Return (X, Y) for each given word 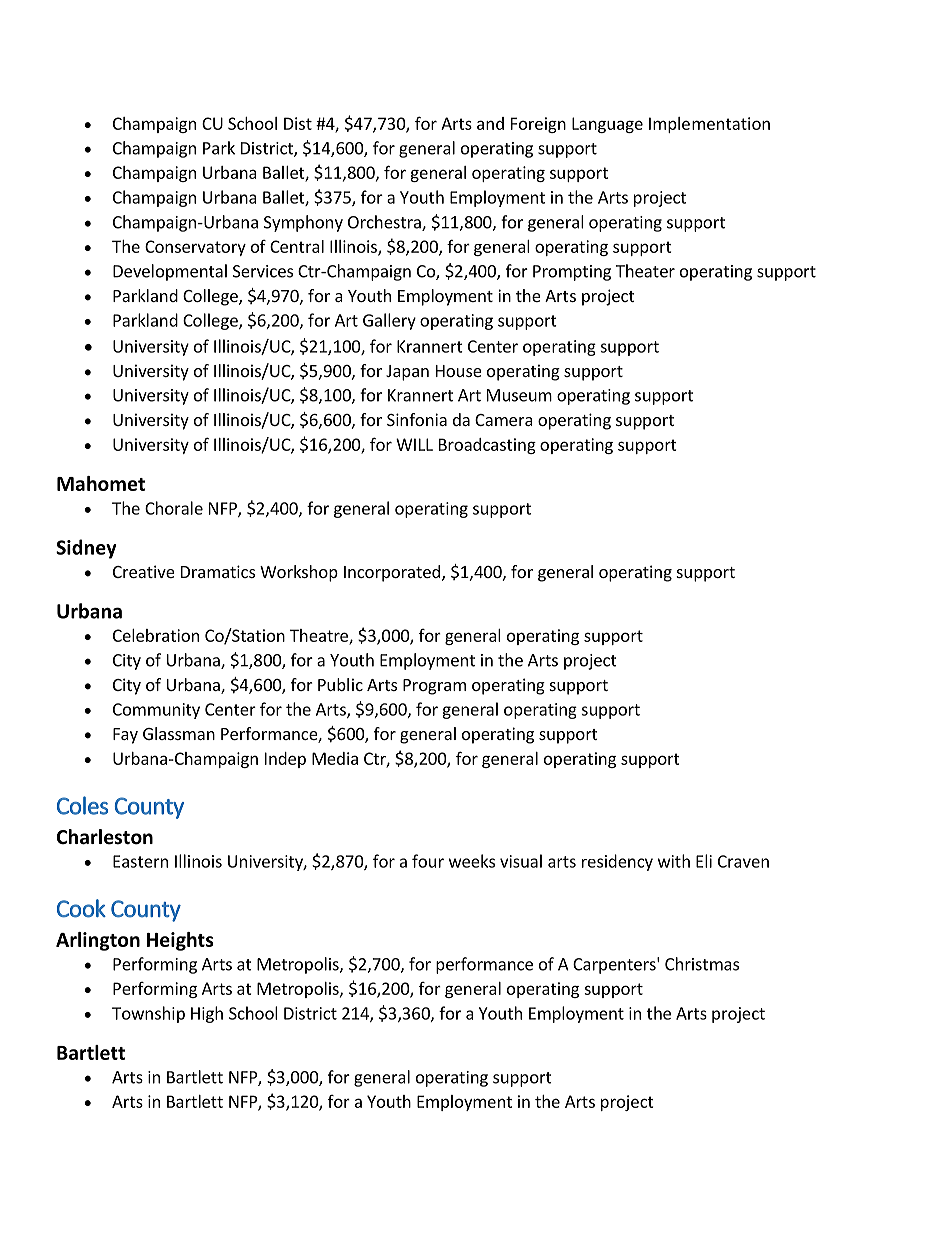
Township (148, 1014)
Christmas (702, 964)
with (674, 861)
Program (434, 687)
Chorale (174, 508)
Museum (519, 395)
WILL (414, 444)
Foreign (538, 125)
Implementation (709, 125)
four (428, 861)
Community (156, 711)
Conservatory (195, 248)
